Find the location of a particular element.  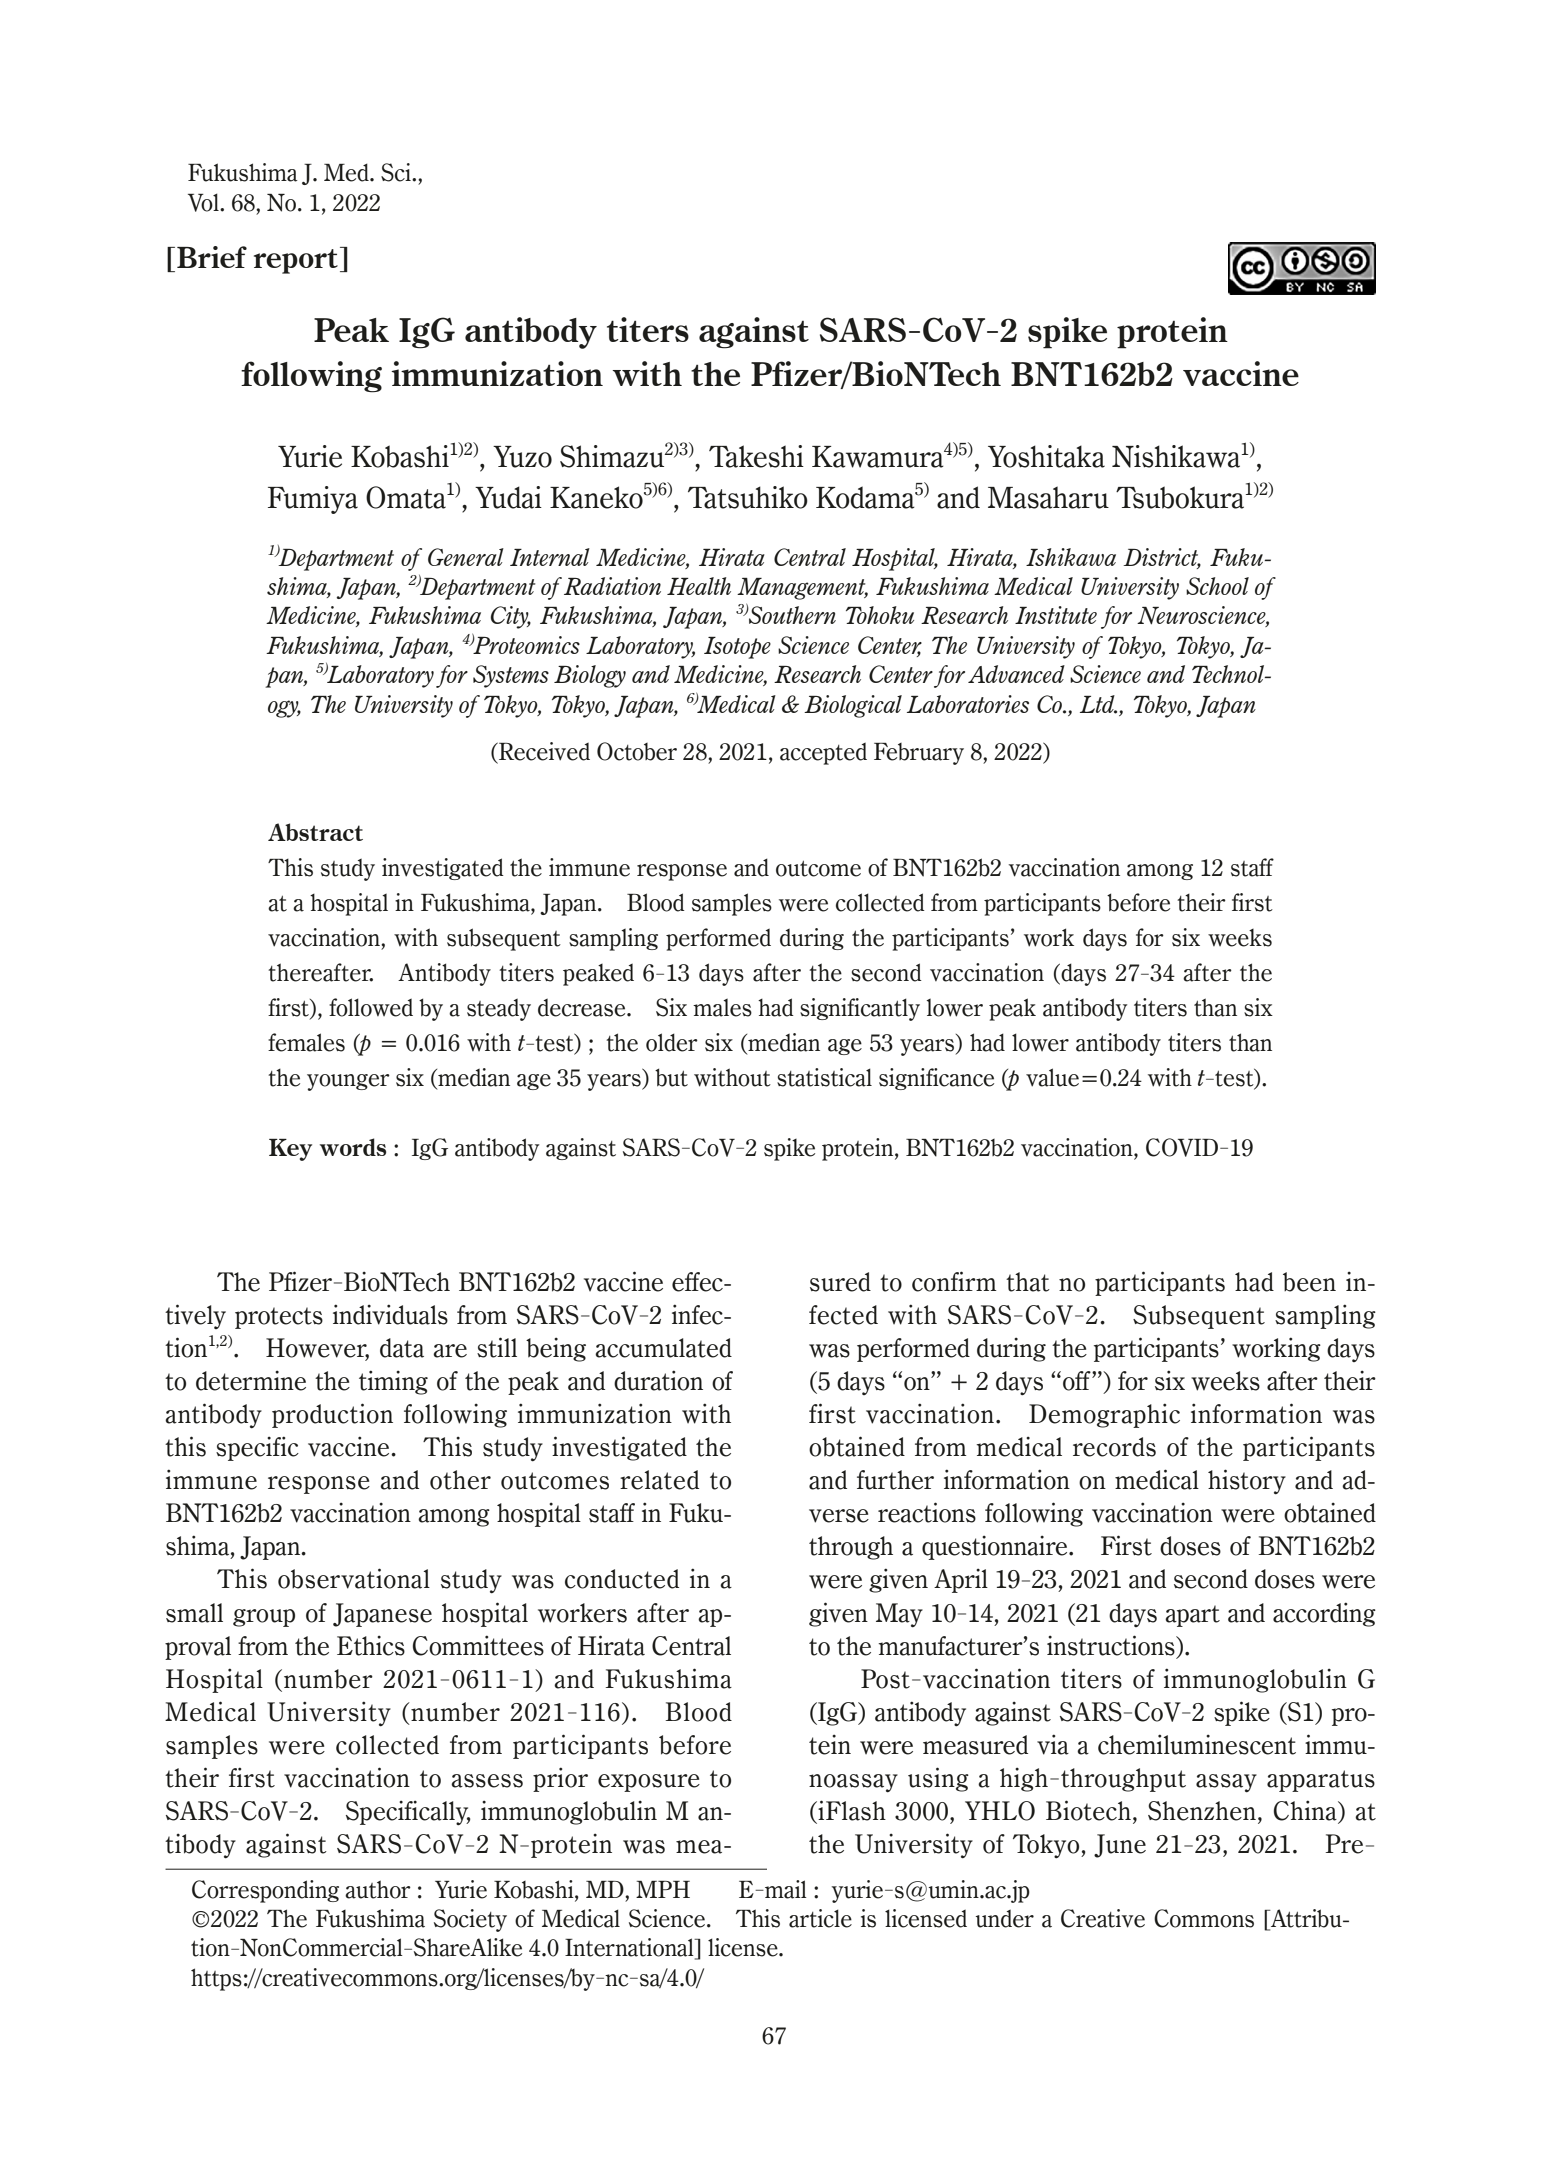

Takeshi is located at coordinates (756, 456).
